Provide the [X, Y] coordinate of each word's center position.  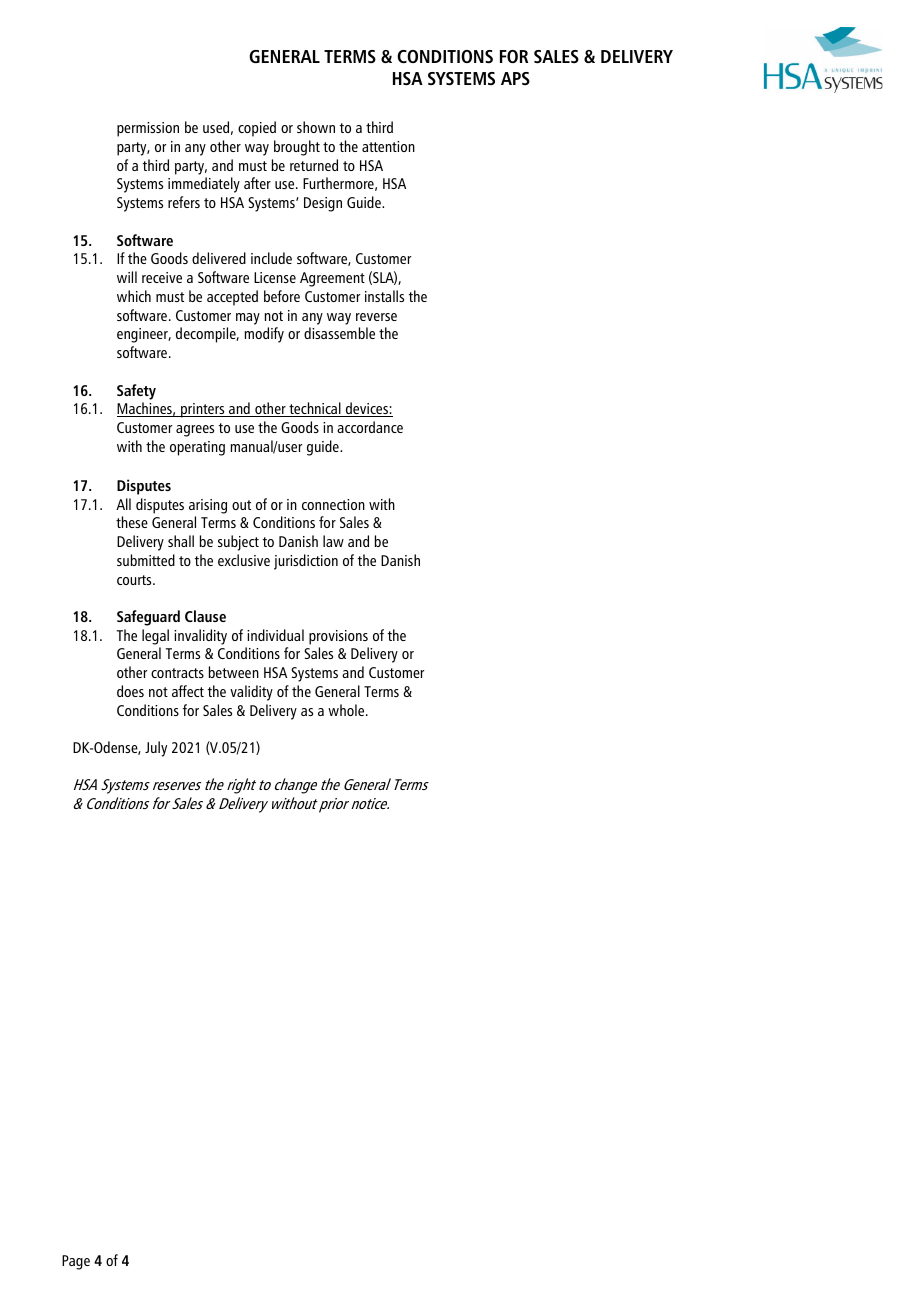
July [156, 749]
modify [264, 335]
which [134, 296]
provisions [338, 637]
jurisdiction [306, 562]
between [234, 672]
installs [384, 296]
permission [148, 129]
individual [275, 635]
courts [135, 580]
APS [515, 78]
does [130, 691]
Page [76, 1262]
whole [347, 710]
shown [316, 127]
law [333, 541]
